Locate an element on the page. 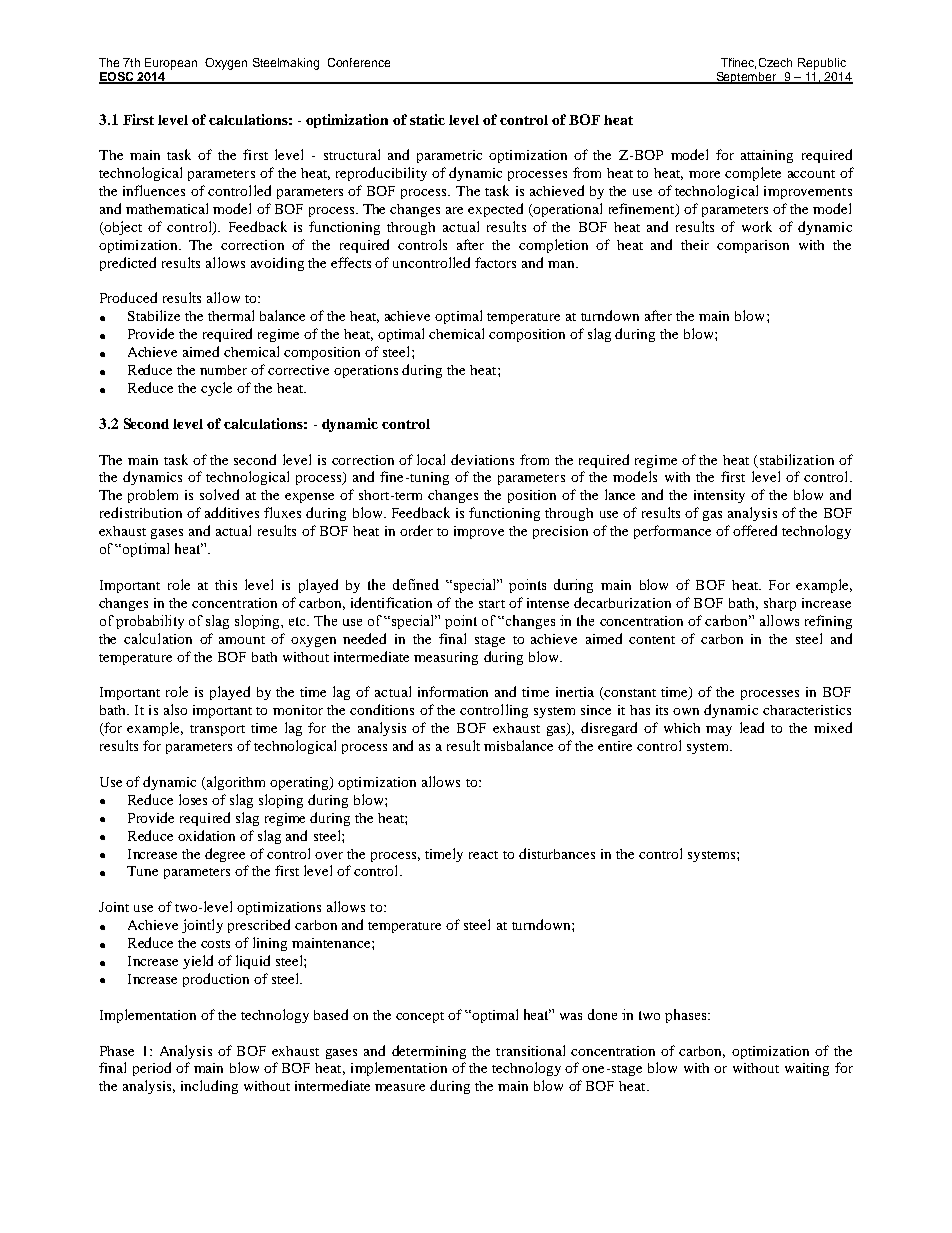  start is located at coordinates (492, 604).
